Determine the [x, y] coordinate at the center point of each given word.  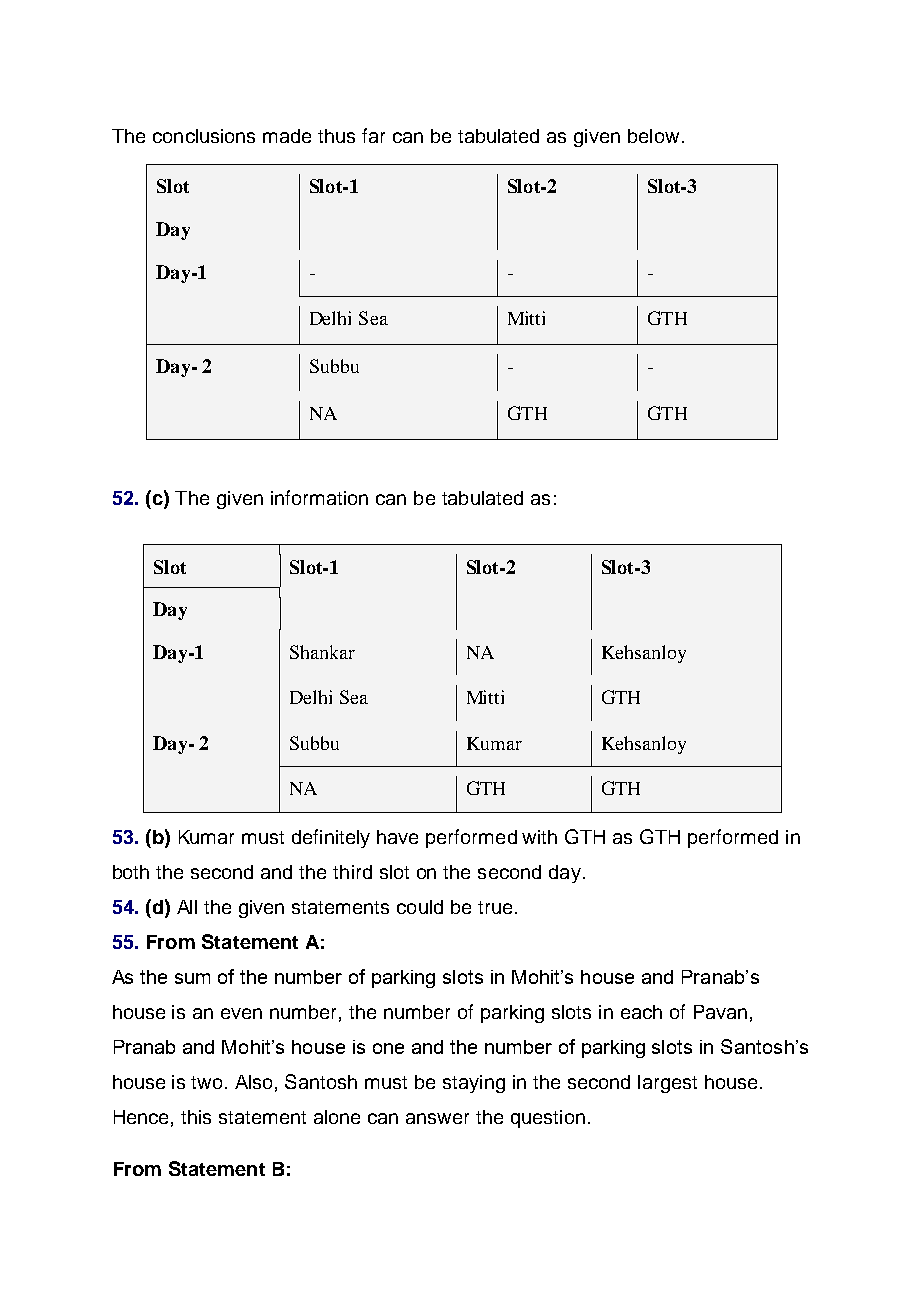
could [420, 907]
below [653, 136]
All [187, 907]
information [319, 497]
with [539, 837]
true [495, 907]
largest [667, 1084]
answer [437, 1118]
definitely [331, 838]
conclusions [204, 136]
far [373, 135]
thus [336, 136]
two [206, 1082]
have [397, 837]
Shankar [322, 652]
